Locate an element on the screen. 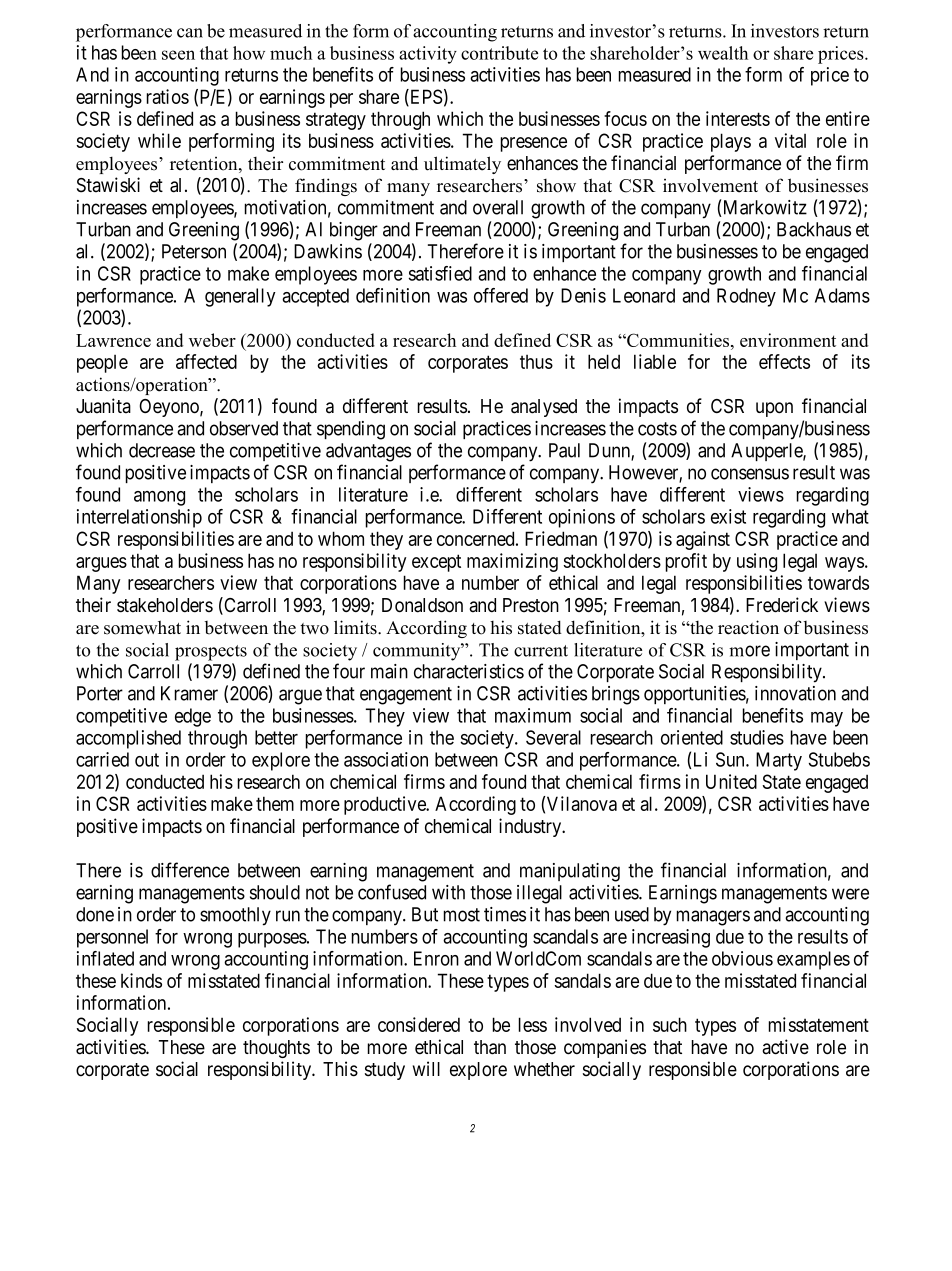  ratios is located at coordinates (168, 96).
